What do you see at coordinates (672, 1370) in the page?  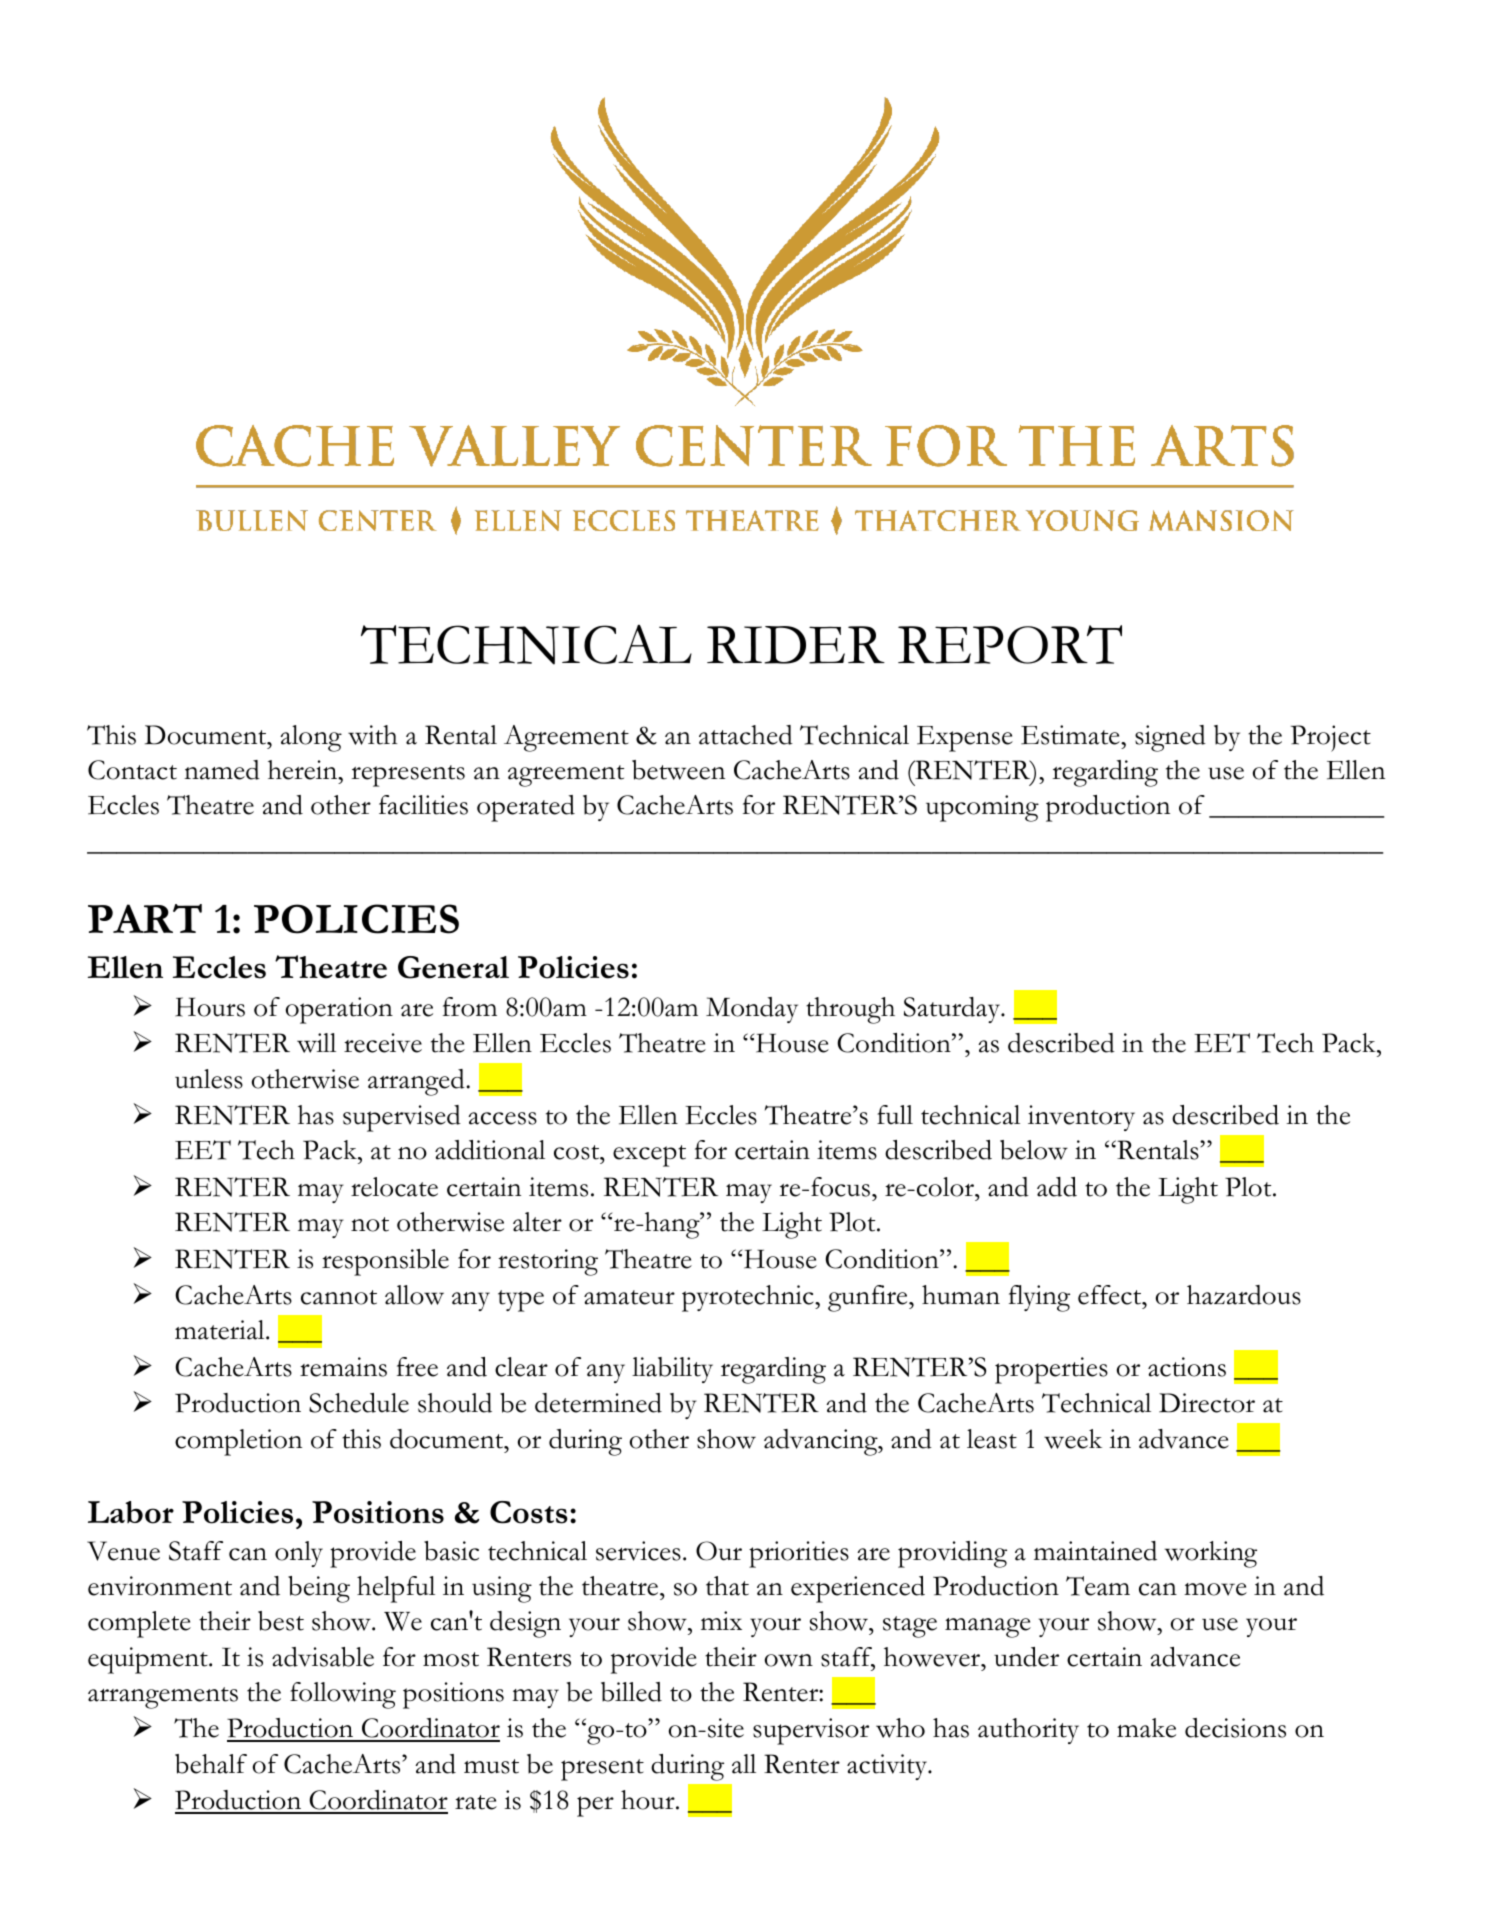 I see `liability` at bounding box center [672, 1370].
